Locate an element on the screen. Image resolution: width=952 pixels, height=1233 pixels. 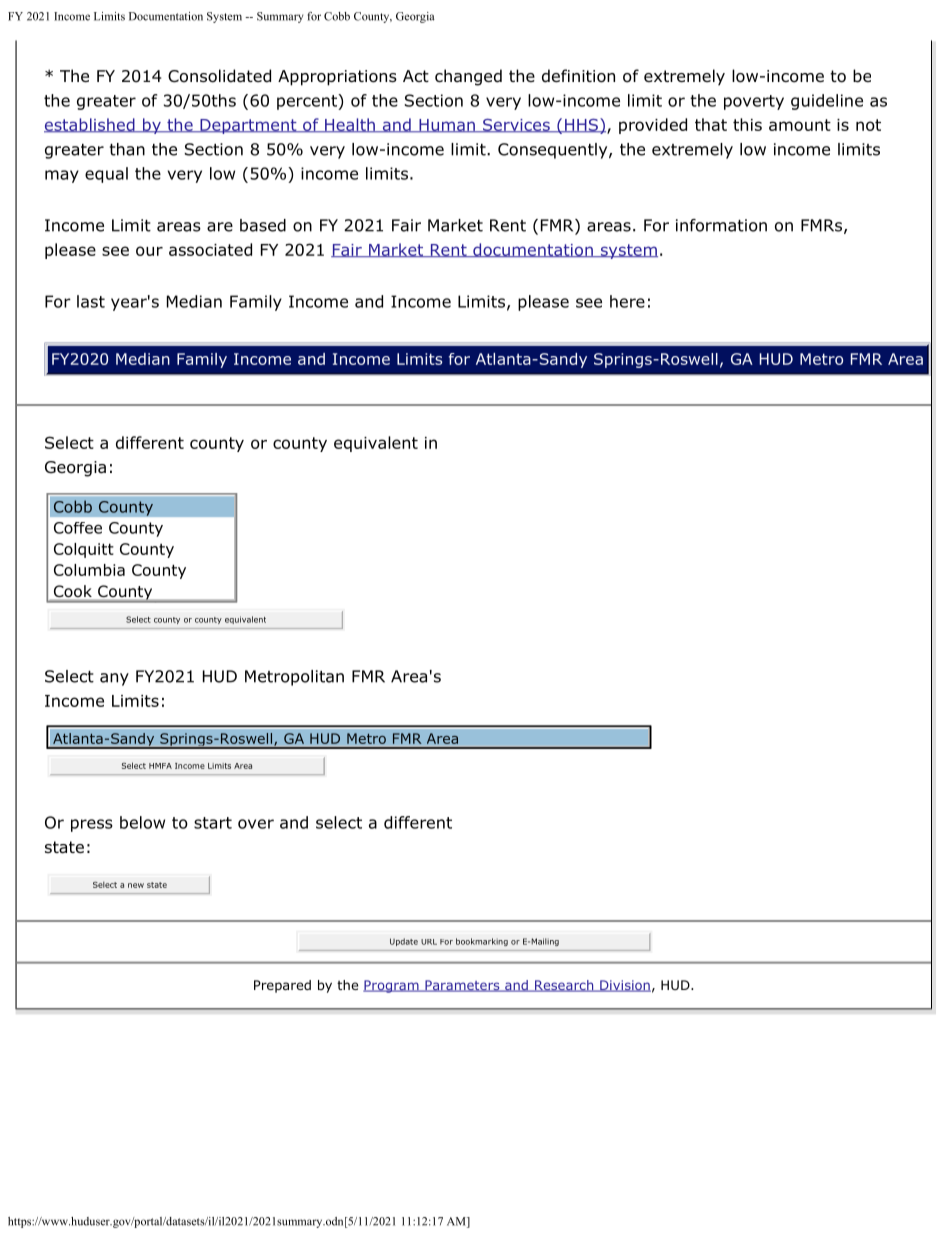
Division is located at coordinates (624, 986).
